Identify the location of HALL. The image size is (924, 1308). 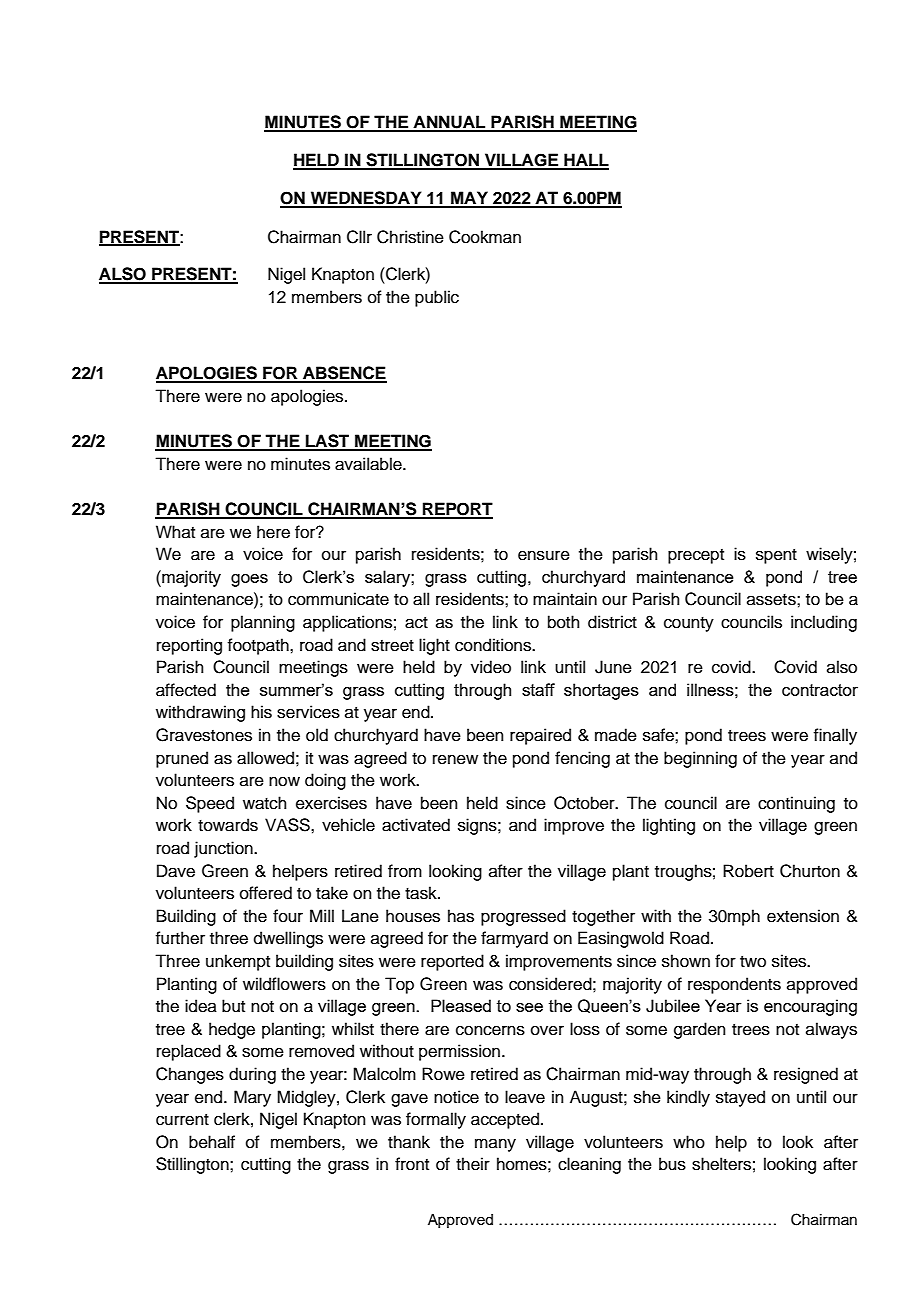
(585, 161).
